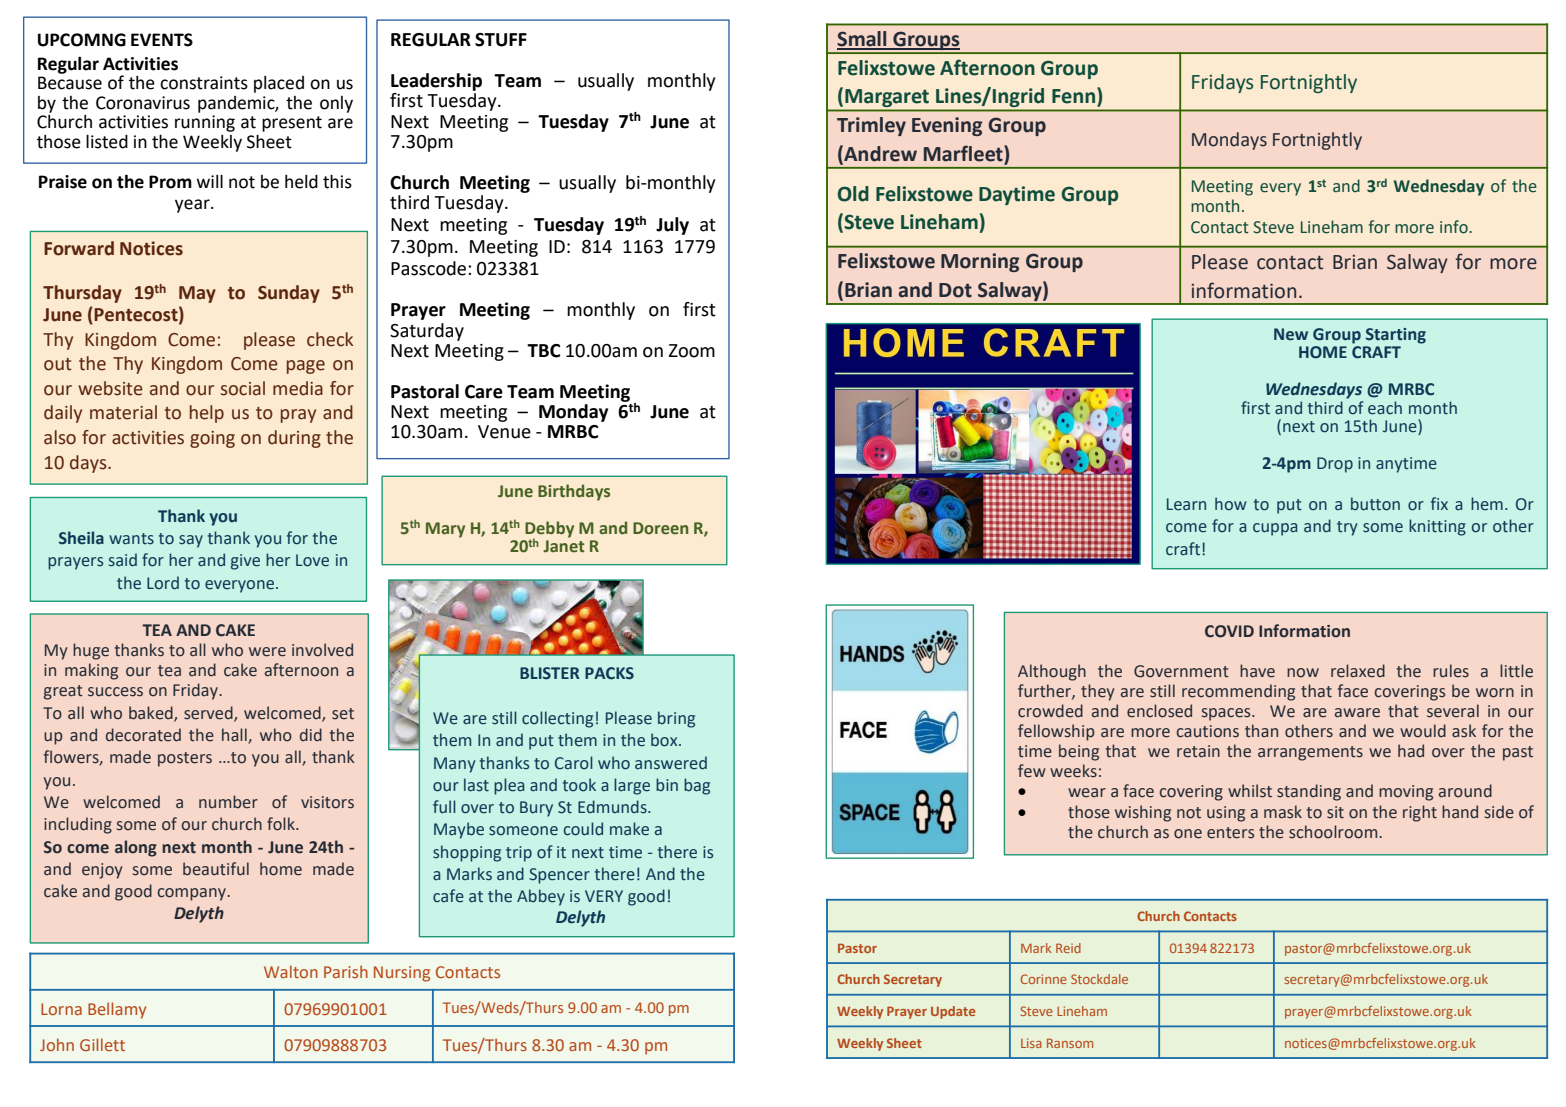 This image has width=1566, height=1107. What do you see at coordinates (228, 802) in the image?
I see `number` at bounding box center [228, 802].
